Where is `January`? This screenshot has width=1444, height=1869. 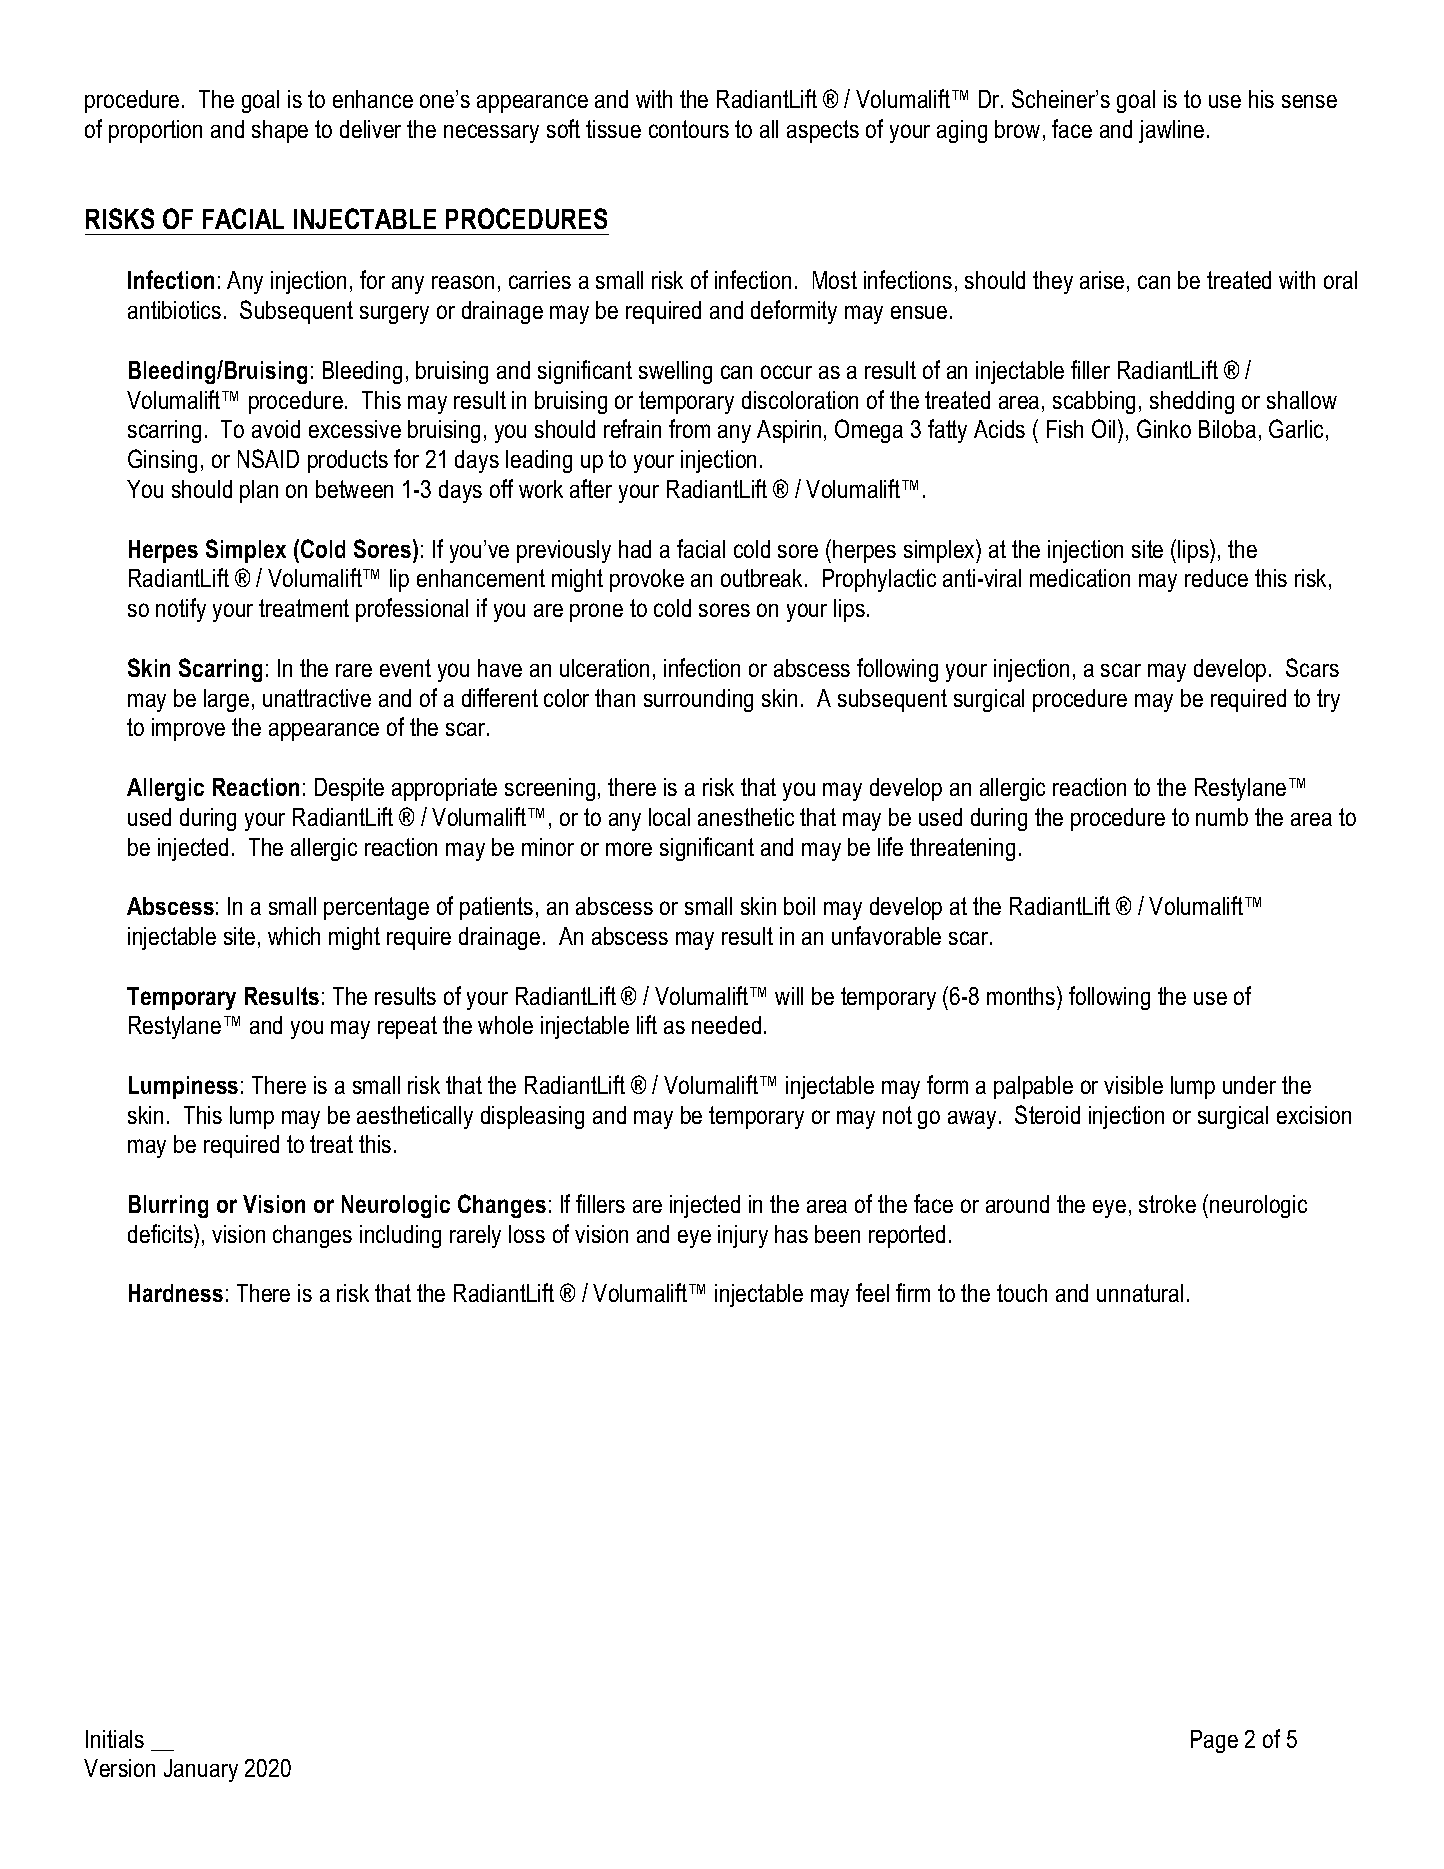 January is located at coordinates (201, 1770).
